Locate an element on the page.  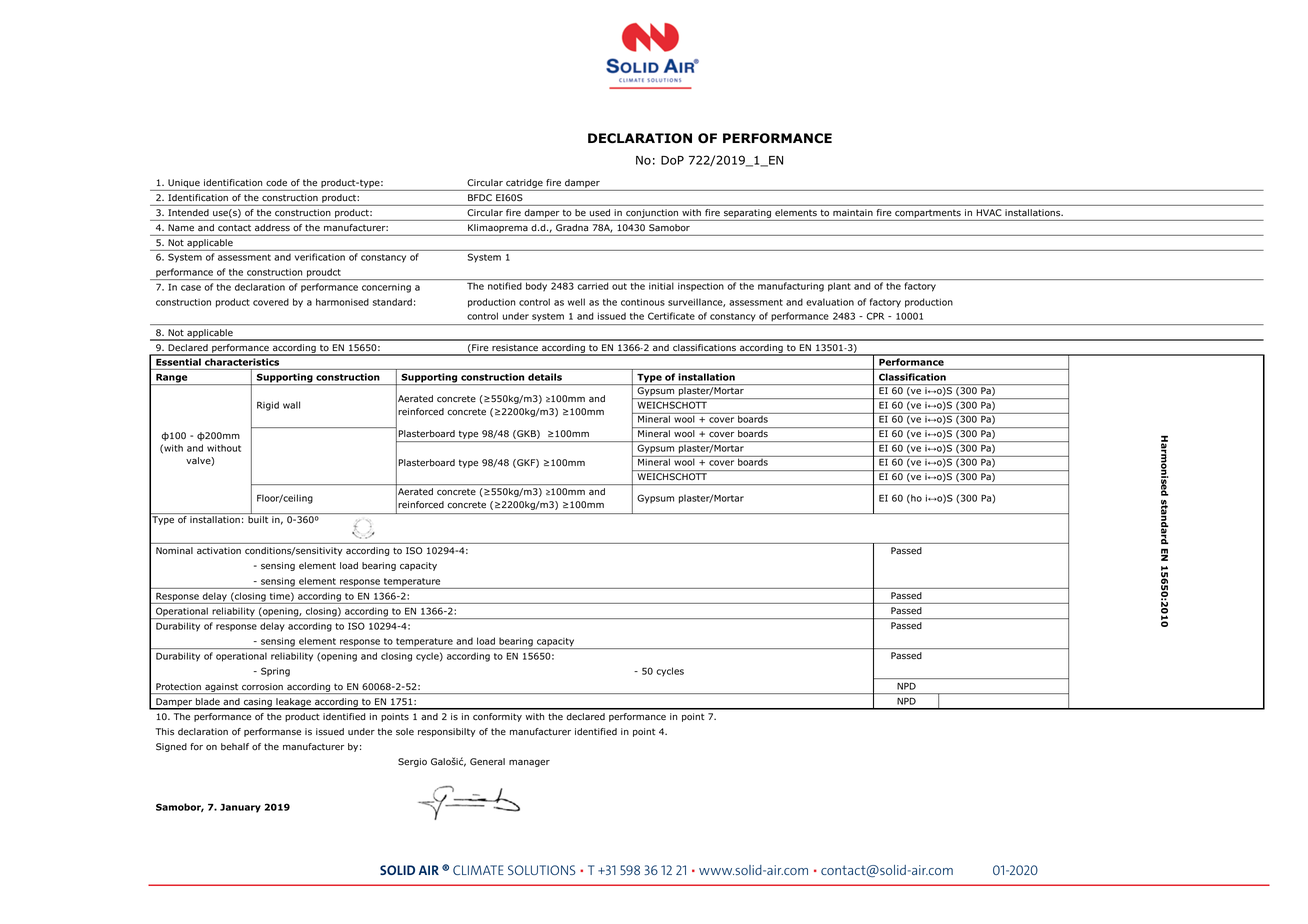
January is located at coordinates (240, 808).
